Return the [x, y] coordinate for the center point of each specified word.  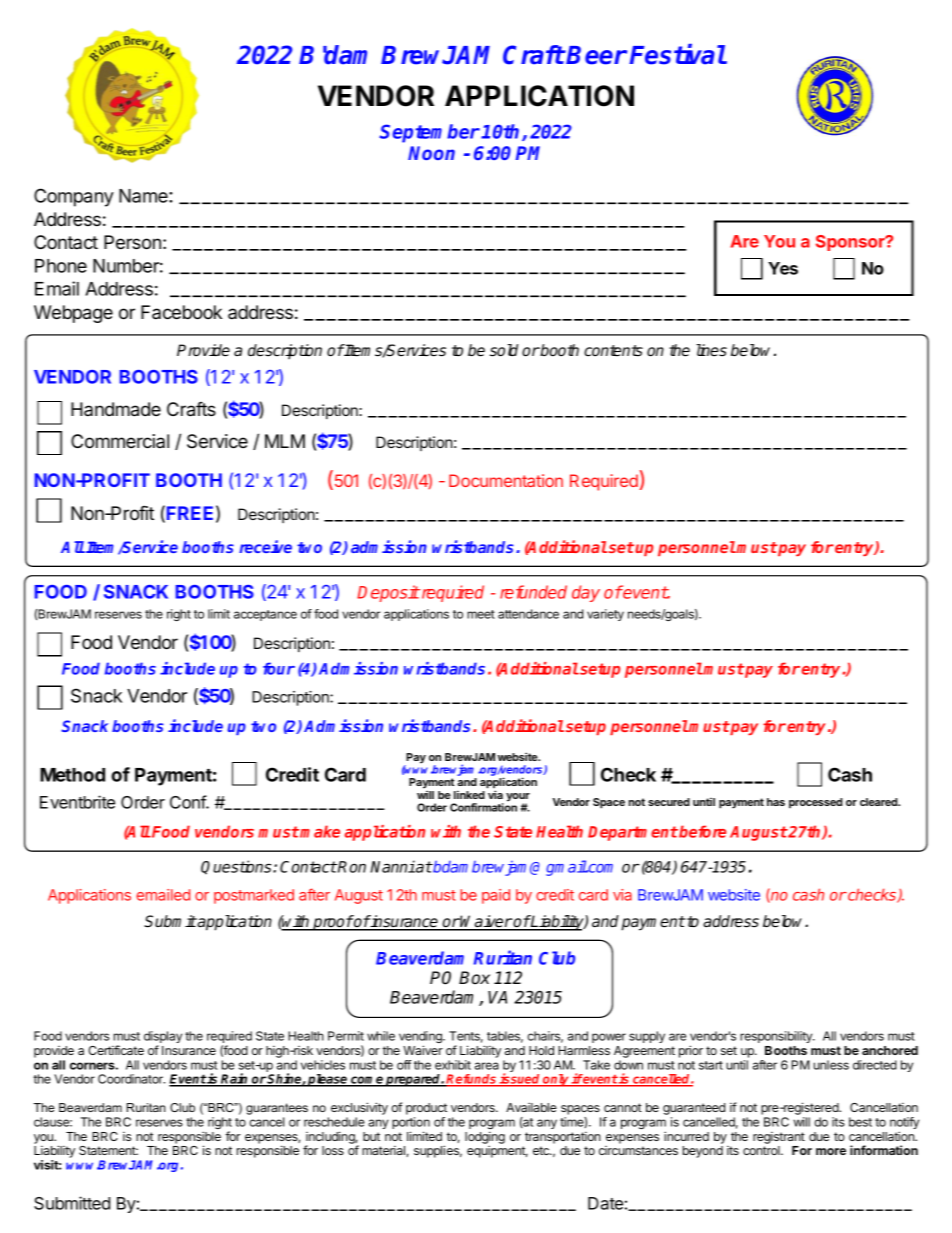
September [429, 133]
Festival [677, 54]
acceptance [265, 615]
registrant [779, 1138]
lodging [485, 1137]
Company [74, 197]
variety [605, 615]
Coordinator [131, 1079]
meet [481, 614]
